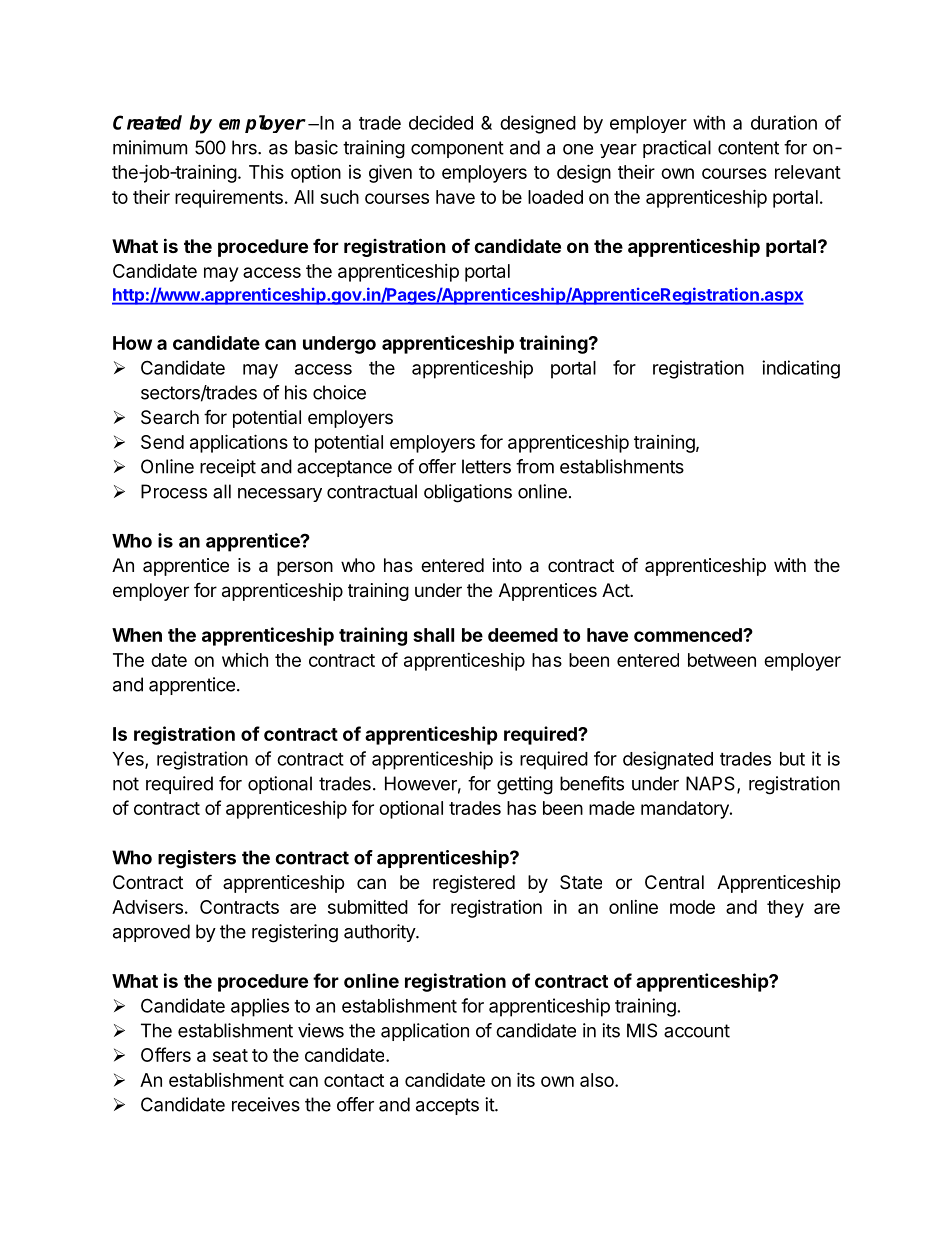 The width and height of the screenshot is (952, 1233). What do you see at coordinates (129, 760) in the screenshot?
I see `Yes` at bounding box center [129, 760].
